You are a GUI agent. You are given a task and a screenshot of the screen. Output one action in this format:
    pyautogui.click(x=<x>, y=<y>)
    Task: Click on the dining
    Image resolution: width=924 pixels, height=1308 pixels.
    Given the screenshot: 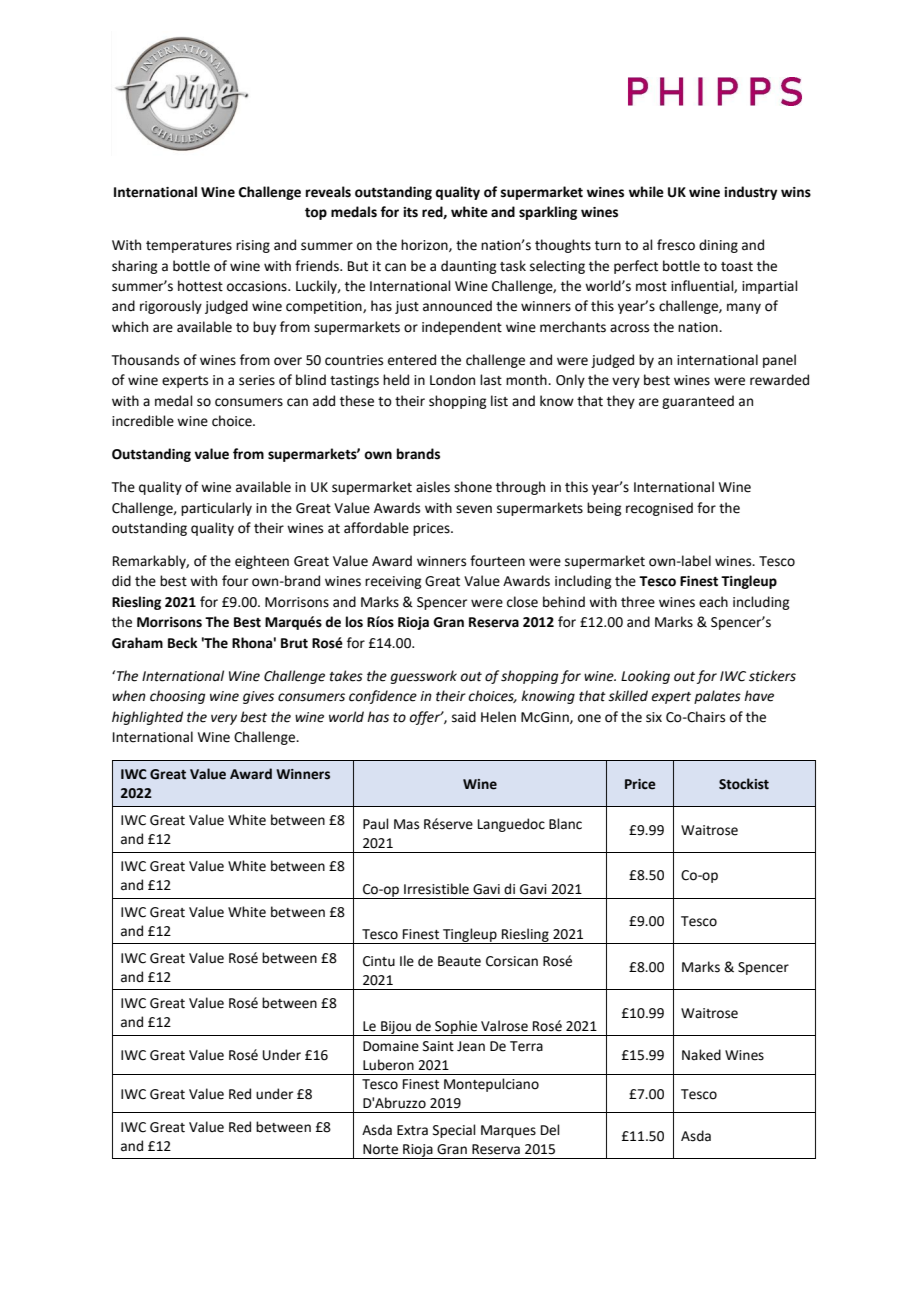 What is the action you would take?
    pyautogui.click(x=718, y=246)
